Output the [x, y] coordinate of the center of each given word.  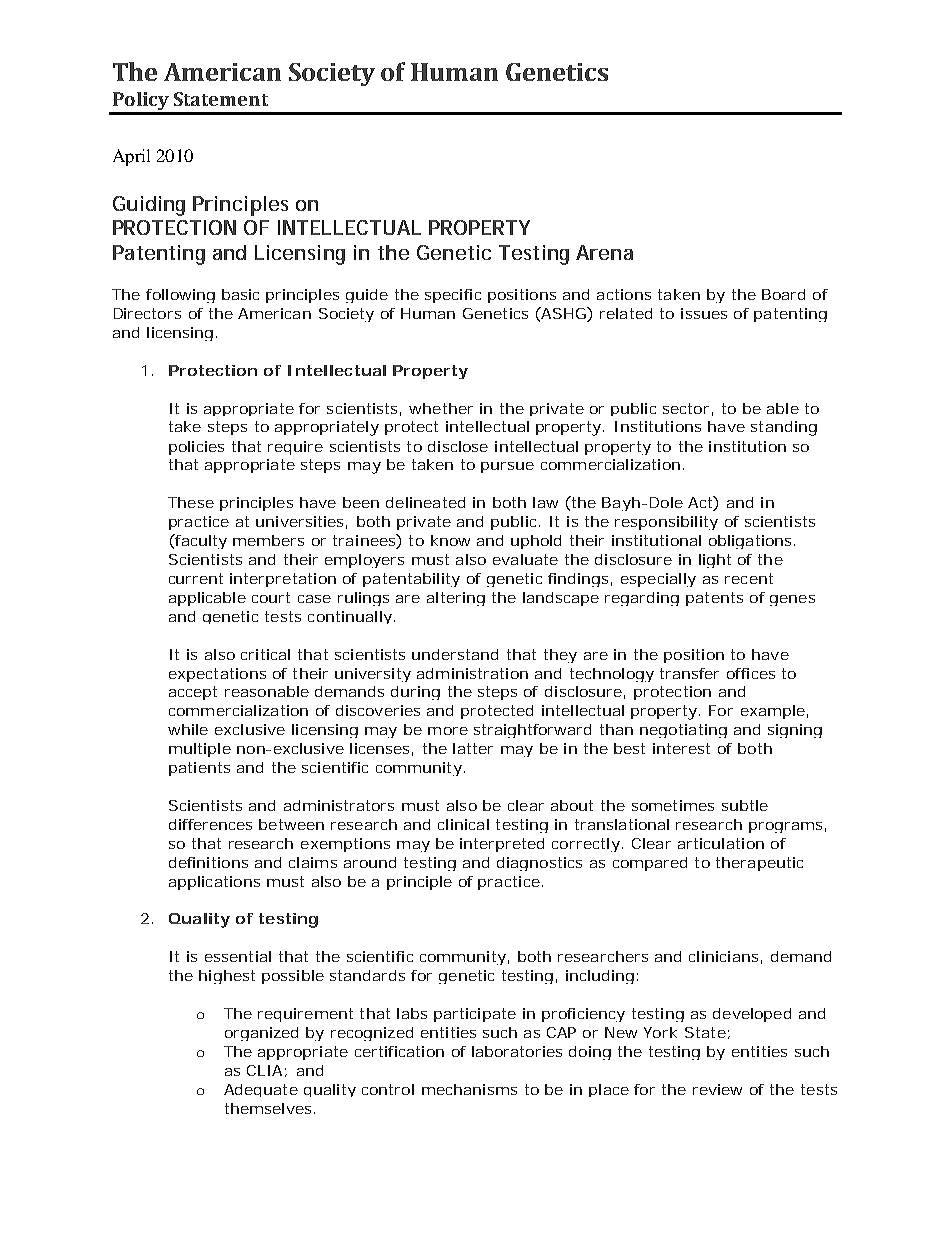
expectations [217, 675]
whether [441, 408]
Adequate [261, 1090]
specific [453, 296]
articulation [721, 843]
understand [455, 654]
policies [196, 448]
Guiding [149, 206]
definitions [208, 862]
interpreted [502, 845]
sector [686, 408]
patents [714, 599]
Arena [604, 252]
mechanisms [469, 1089]
